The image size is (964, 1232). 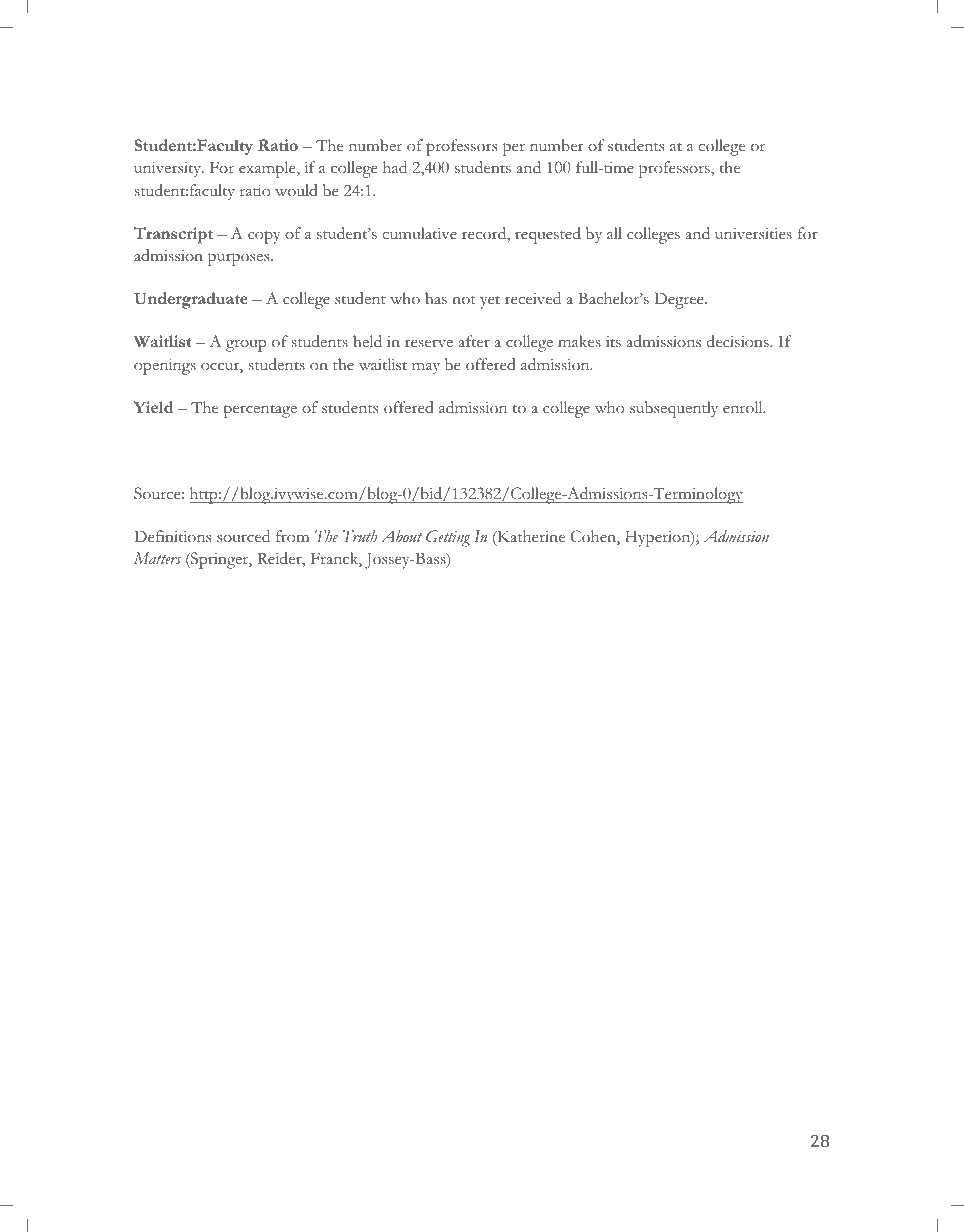 I want to click on Undergraduate, so click(x=191, y=300).
